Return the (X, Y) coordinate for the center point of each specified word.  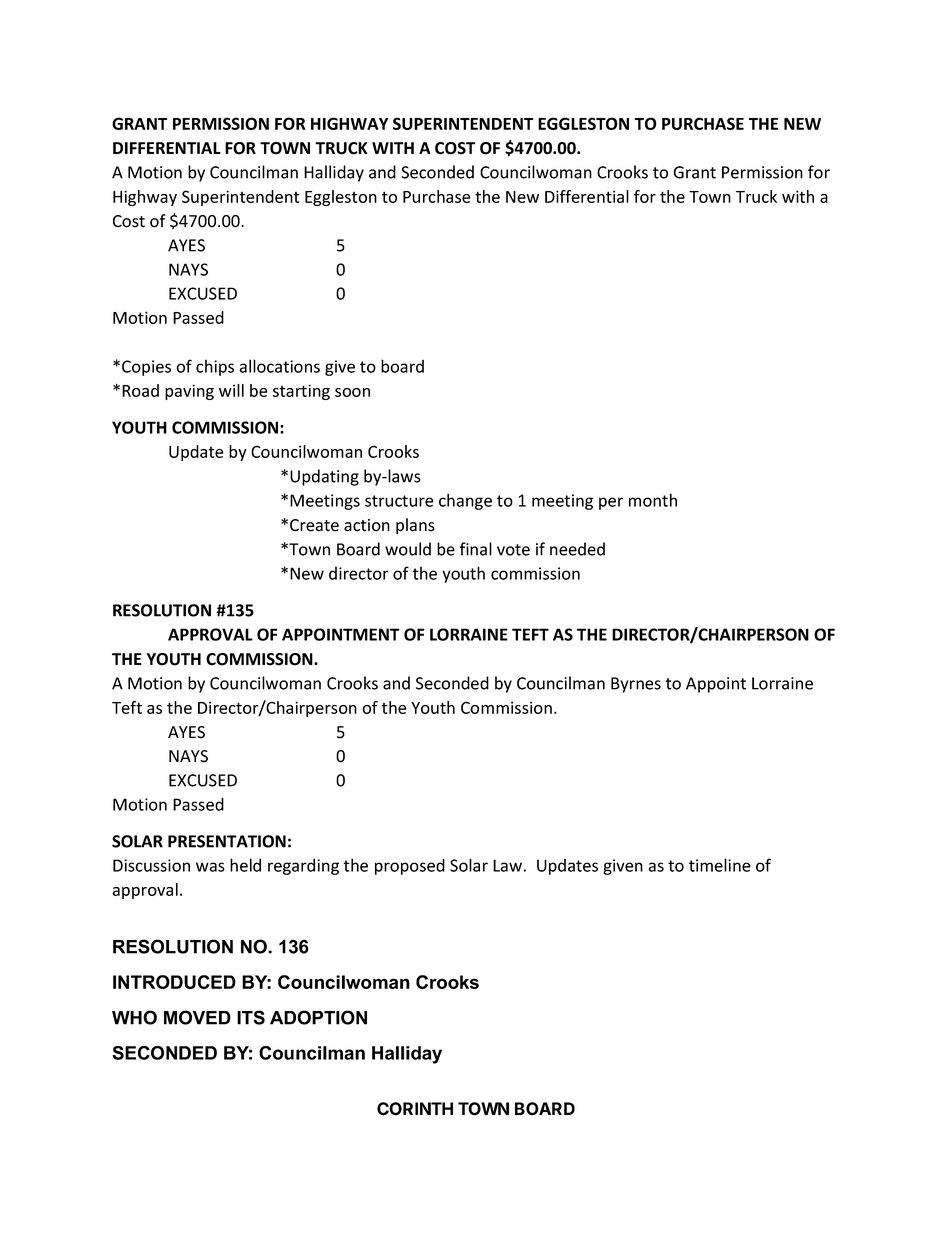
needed (577, 549)
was (210, 867)
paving (189, 392)
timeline (720, 865)
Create (314, 525)
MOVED (197, 1017)
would (408, 549)
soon (352, 392)
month (653, 500)
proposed (410, 866)
